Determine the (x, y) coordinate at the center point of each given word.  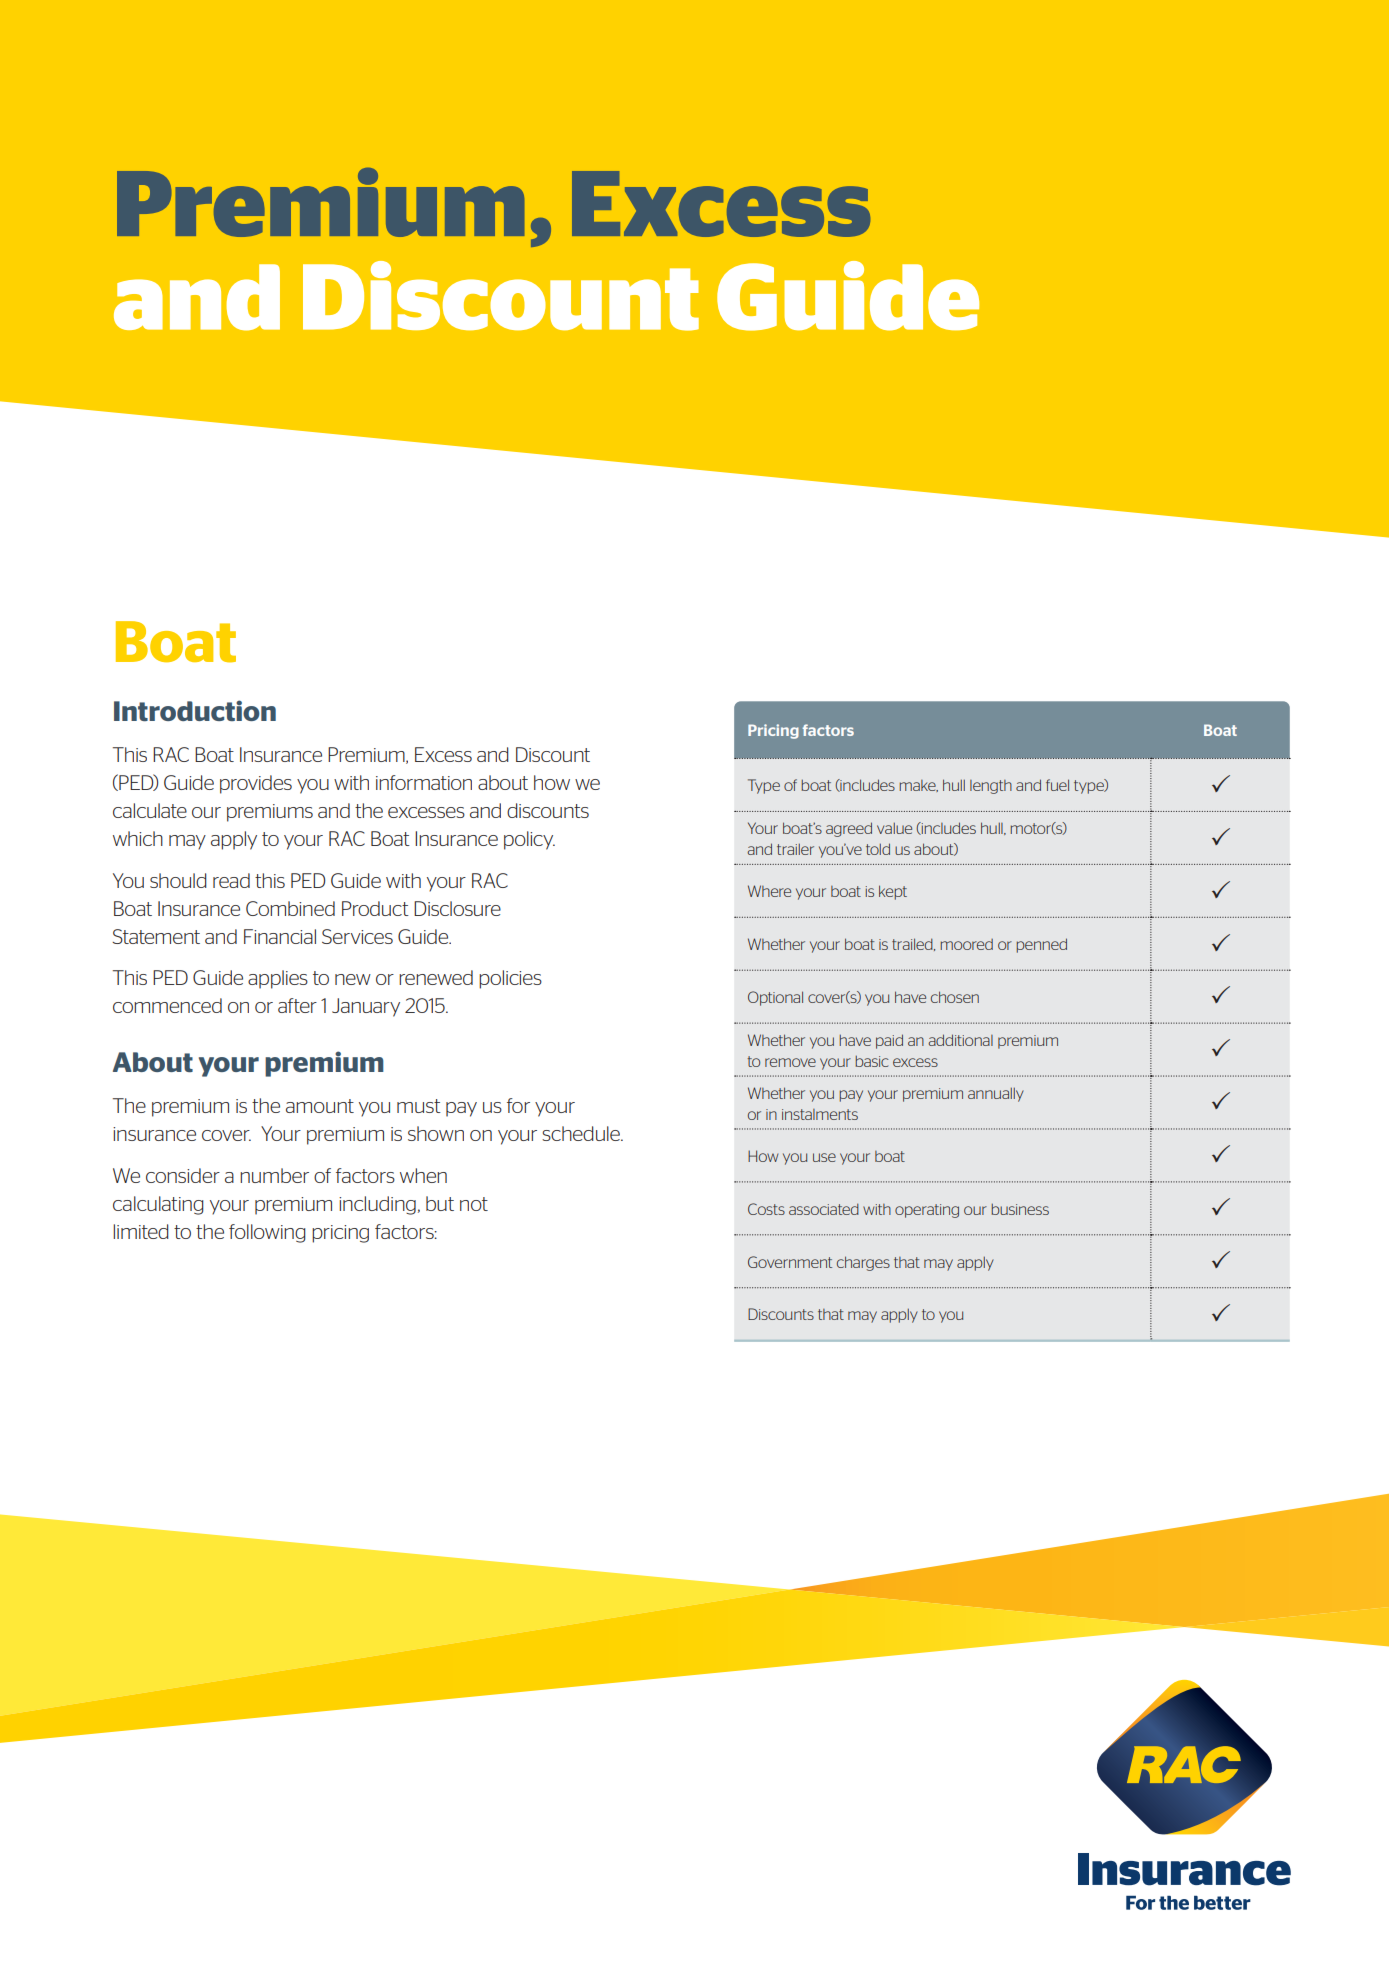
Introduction (195, 710)
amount (320, 1106)
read (231, 880)
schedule (582, 1133)
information (424, 782)
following (267, 1233)
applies (278, 979)
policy (529, 840)
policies (510, 979)
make (918, 786)
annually (996, 1094)
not (474, 1204)
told (878, 849)
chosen (955, 997)
